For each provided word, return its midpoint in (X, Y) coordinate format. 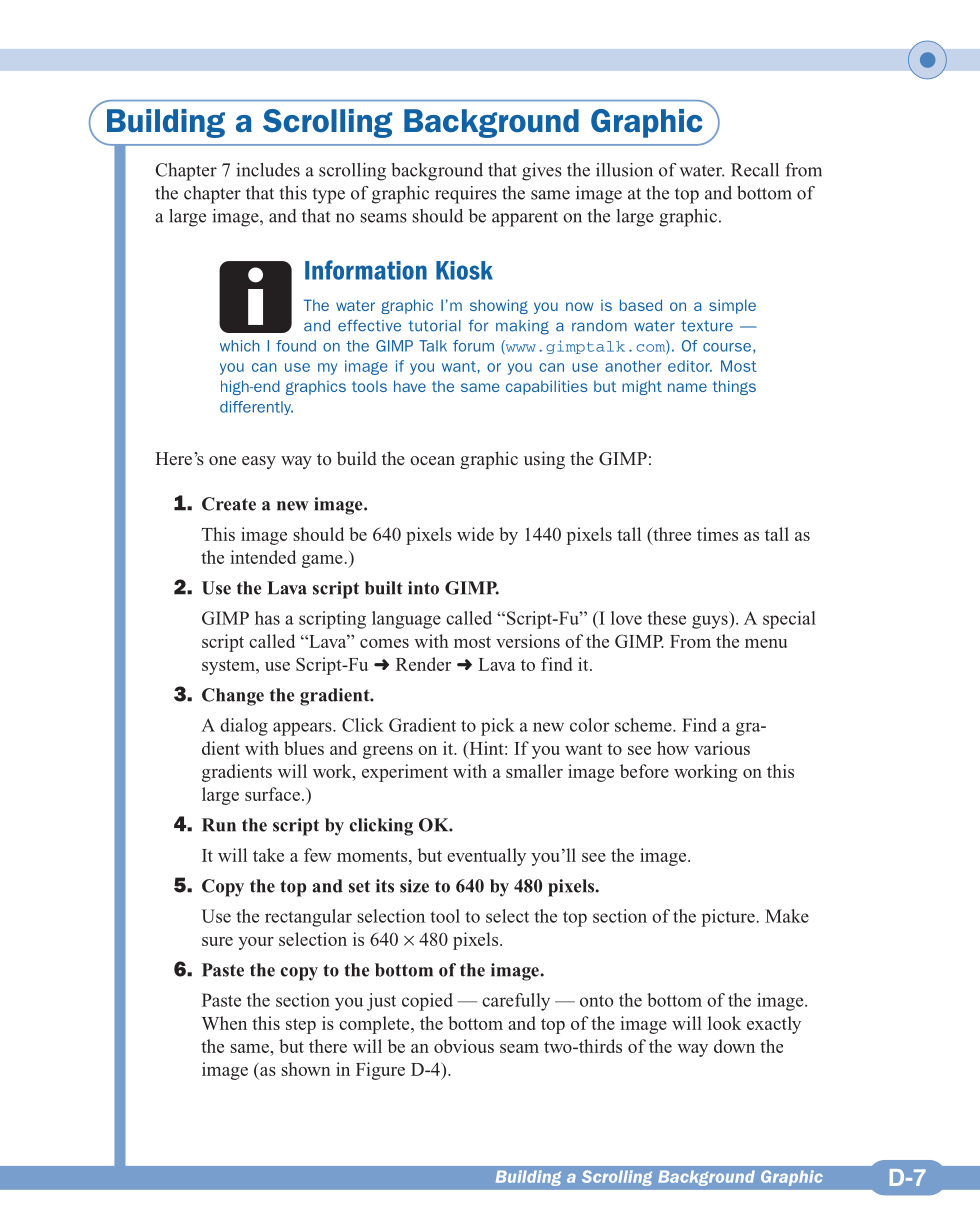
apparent (525, 219)
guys (711, 622)
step (301, 1026)
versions (528, 641)
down (734, 1046)
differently (256, 408)
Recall (755, 170)
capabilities (547, 387)
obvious (464, 1046)
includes (268, 170)
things (734, 387)
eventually (486, 857)
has (267, 618)
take (268, 855)
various (722, 748)
